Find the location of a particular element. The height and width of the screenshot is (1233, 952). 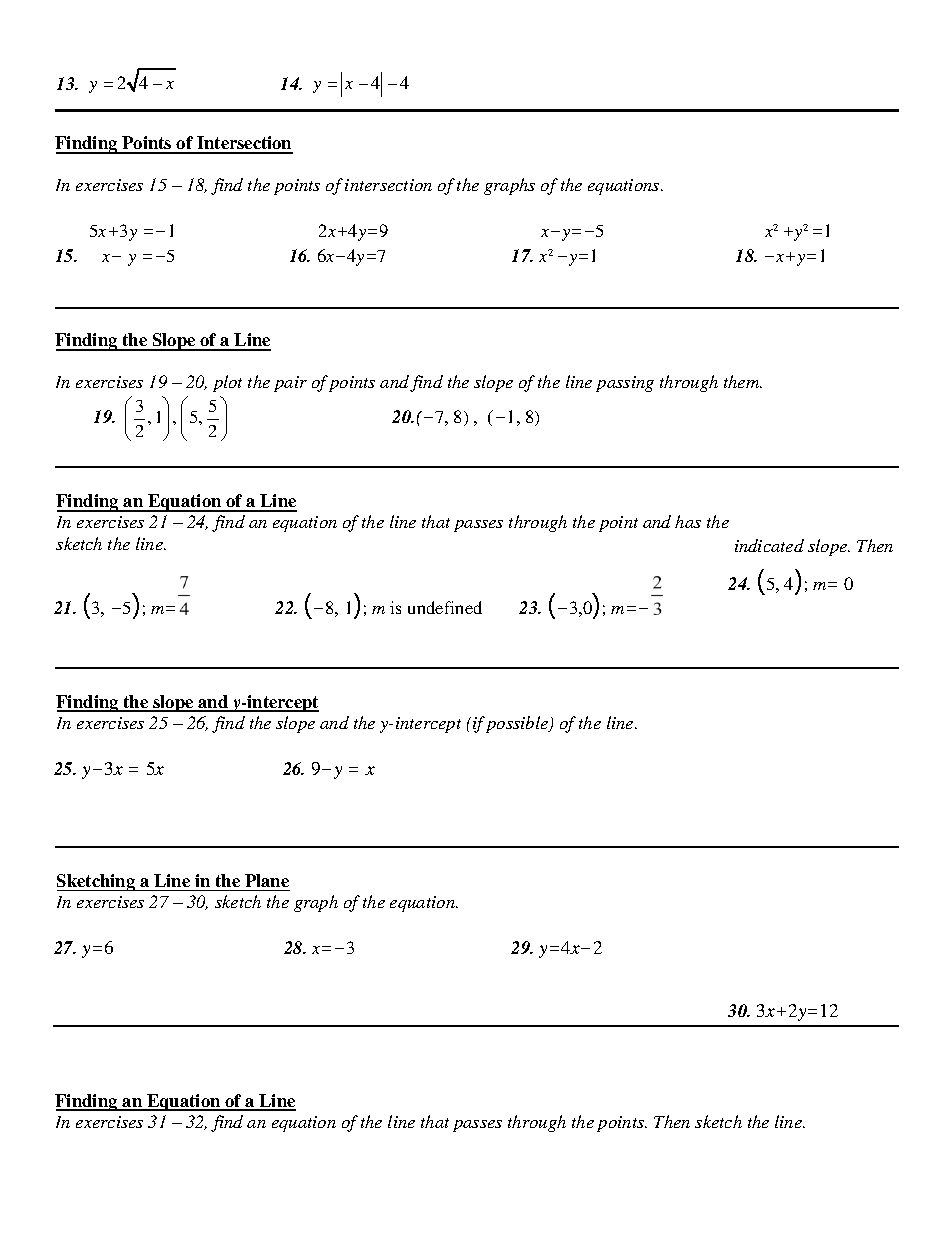

them is located at coordinates (743, 381).
